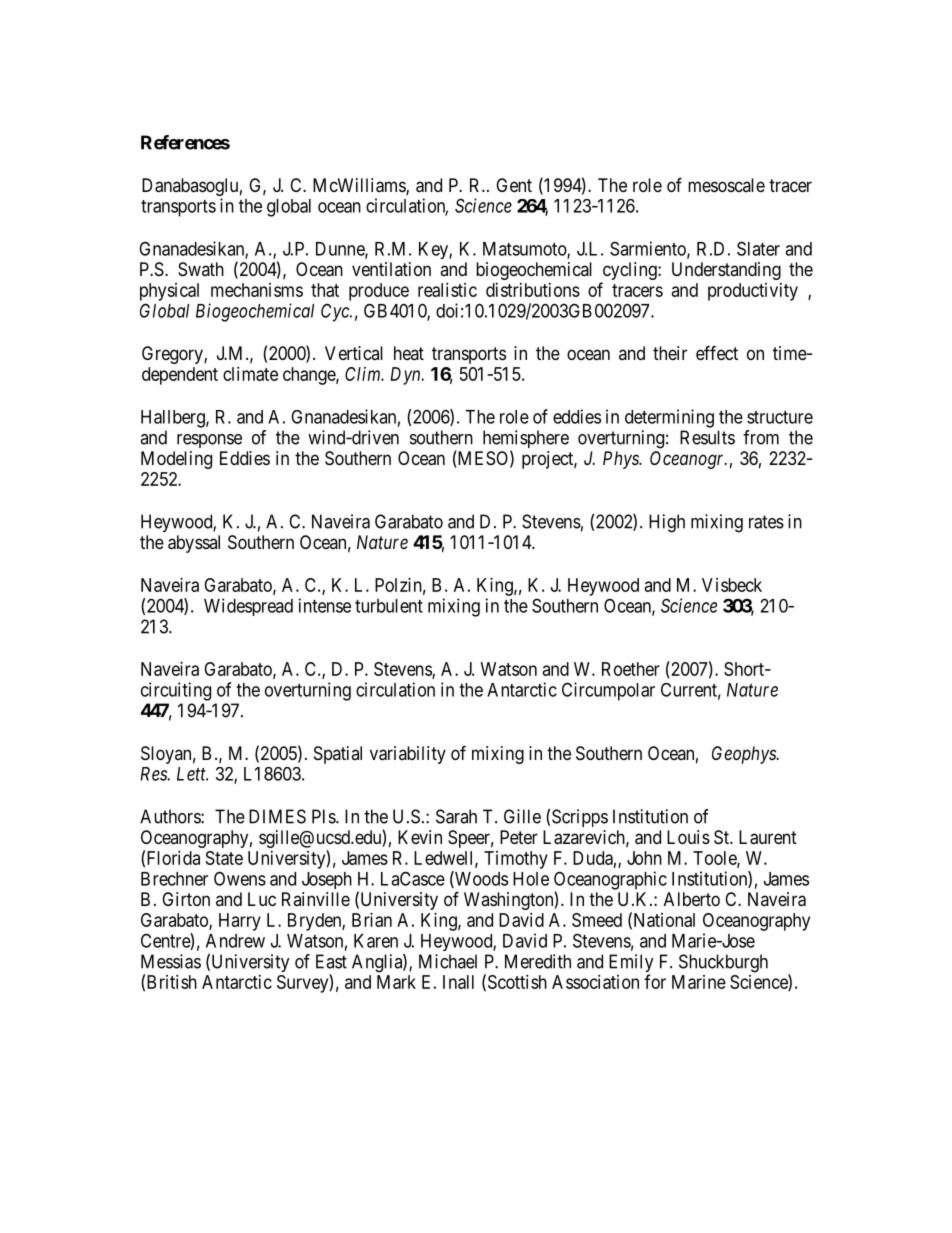 Image resolution: width=952 pixels, height=1233 pixels. Describe the element at coordinates (667, 523) in the screenshot. I see `High` at that location.
